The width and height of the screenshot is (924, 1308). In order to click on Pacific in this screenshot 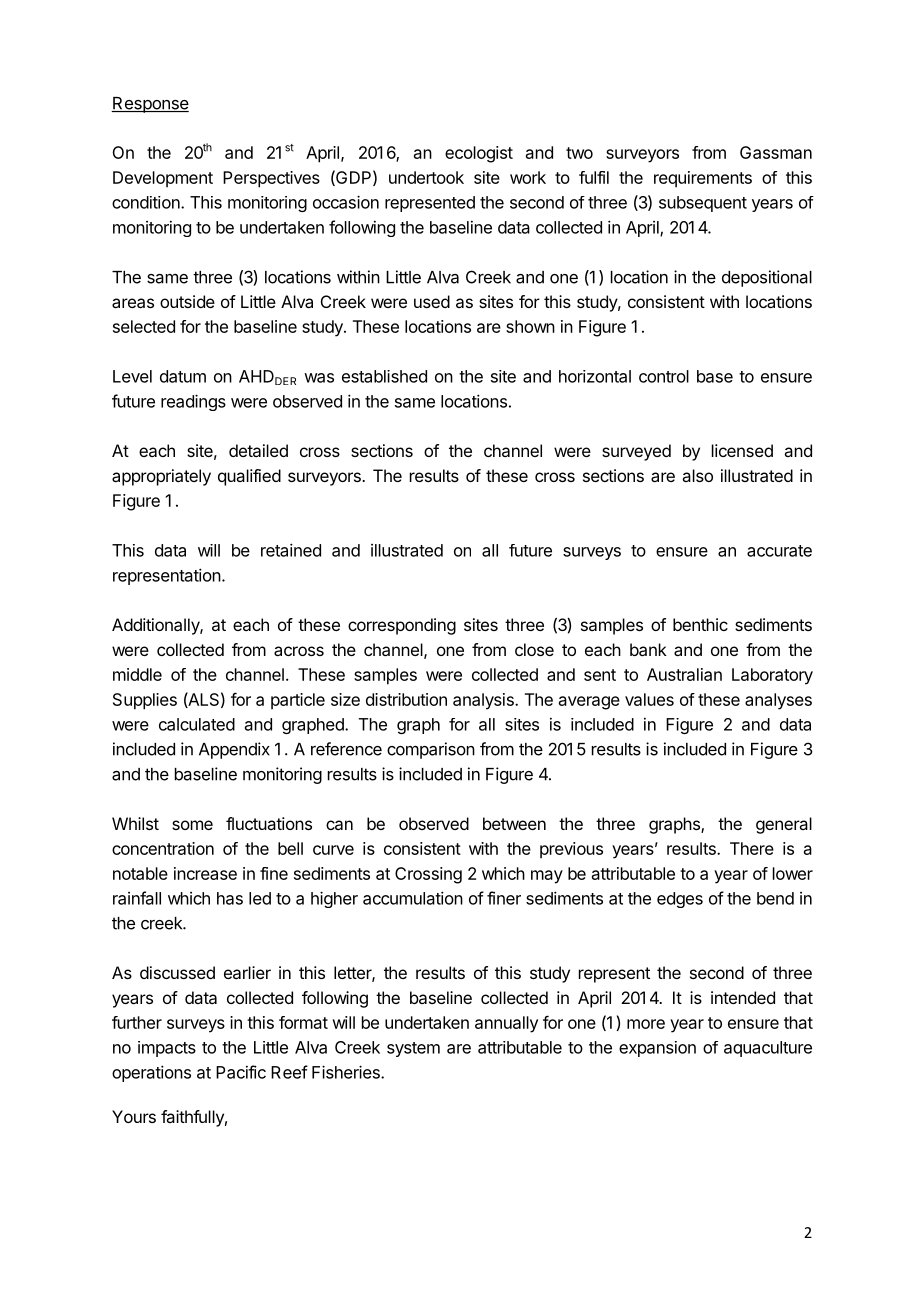, I will do `click(241, 1072)`.
